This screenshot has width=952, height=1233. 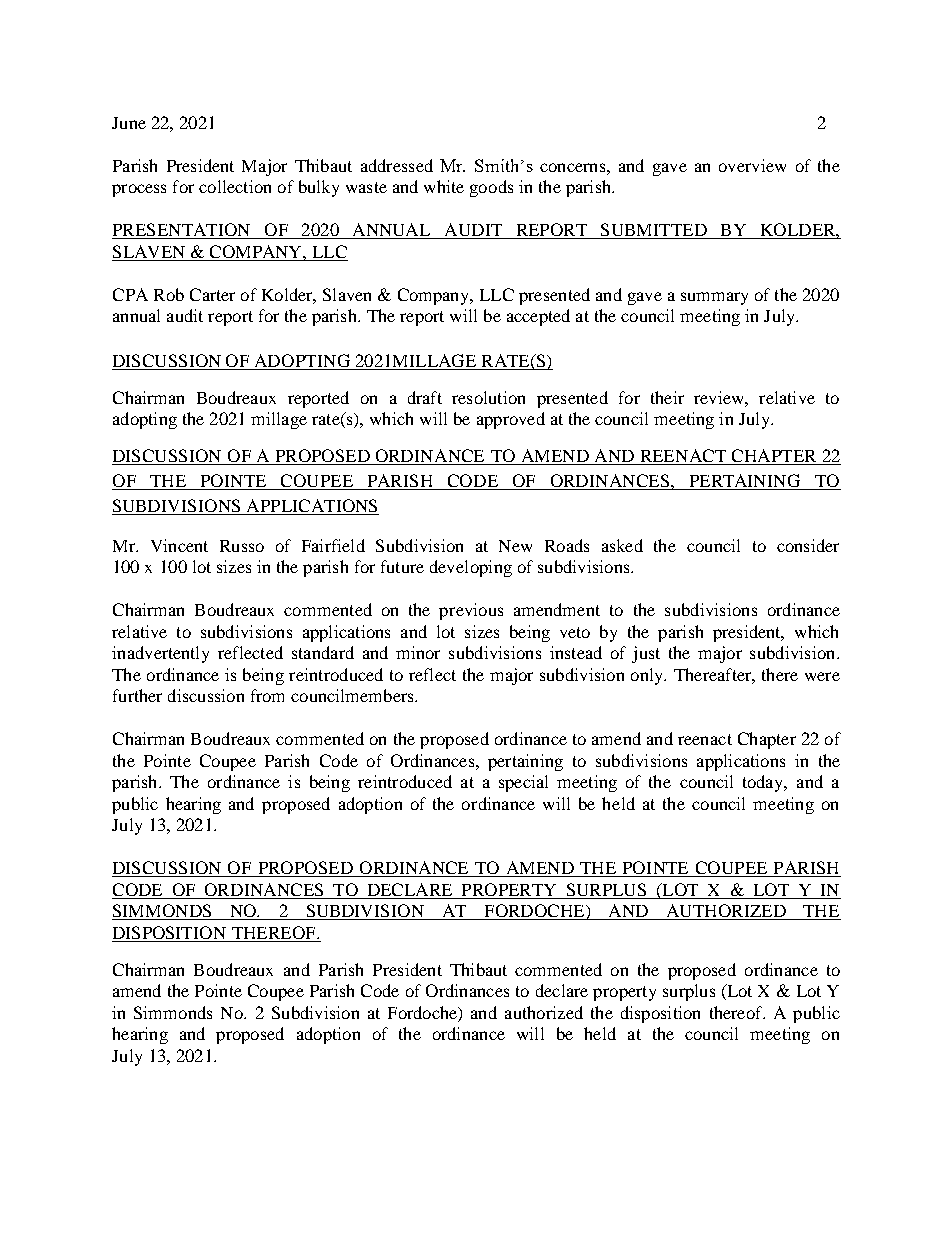 I want to click on June, so click(x=129, y=123).
